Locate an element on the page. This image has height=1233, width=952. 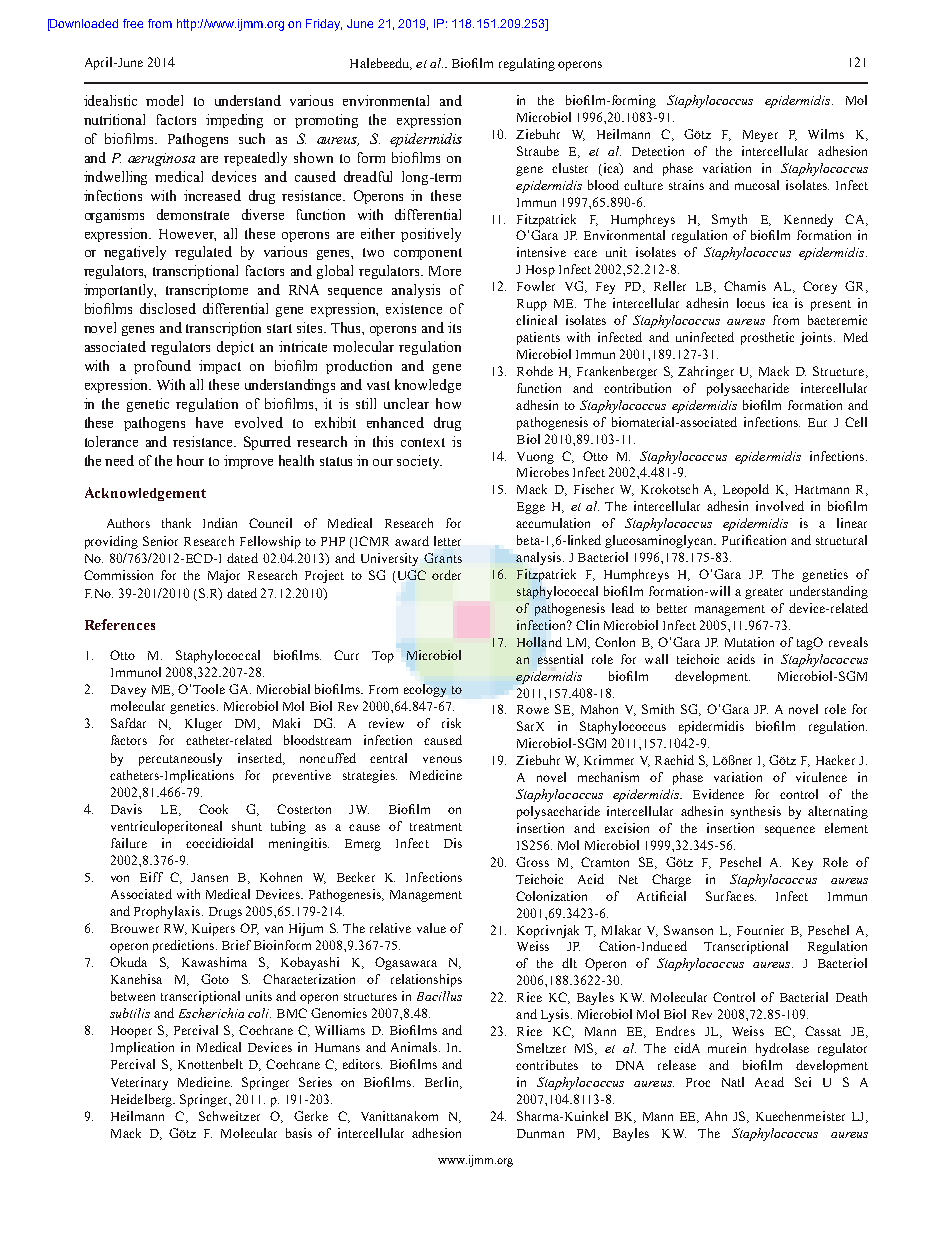
Eur is located at coordinates (817, 422).
